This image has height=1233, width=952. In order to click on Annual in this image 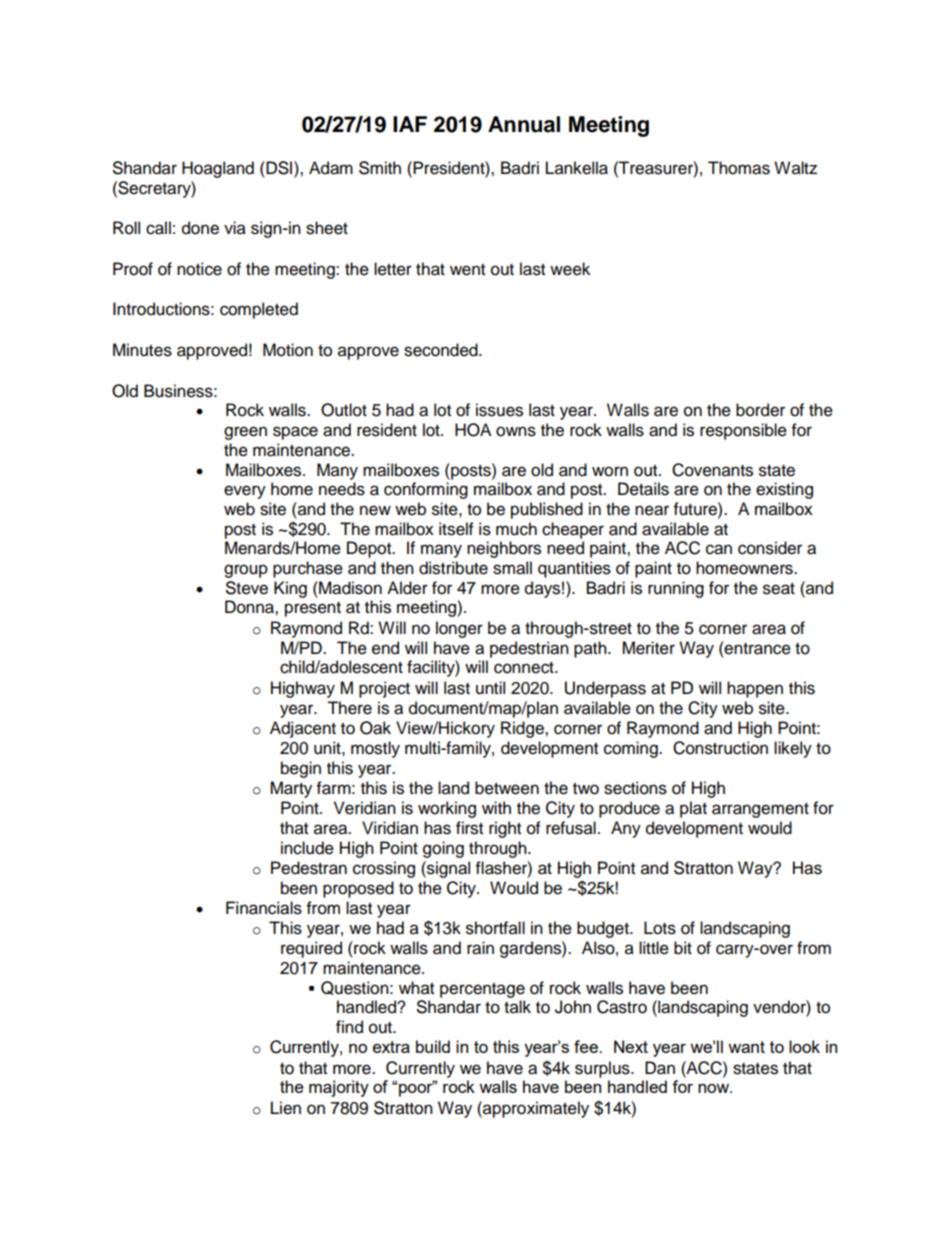, I will do `click(524, 124)`.
